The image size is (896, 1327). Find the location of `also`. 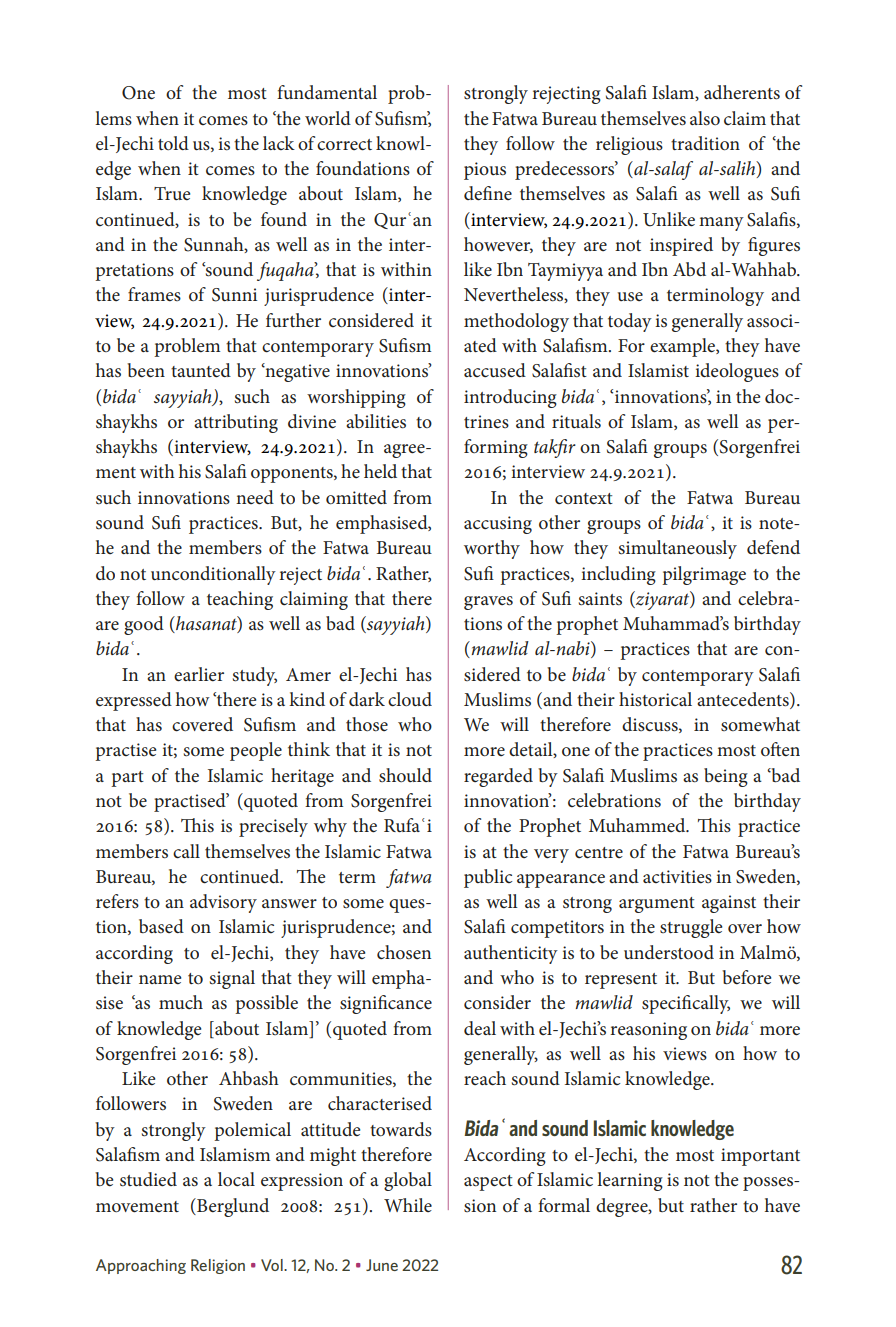

also is located at coordinates (705, 118).
